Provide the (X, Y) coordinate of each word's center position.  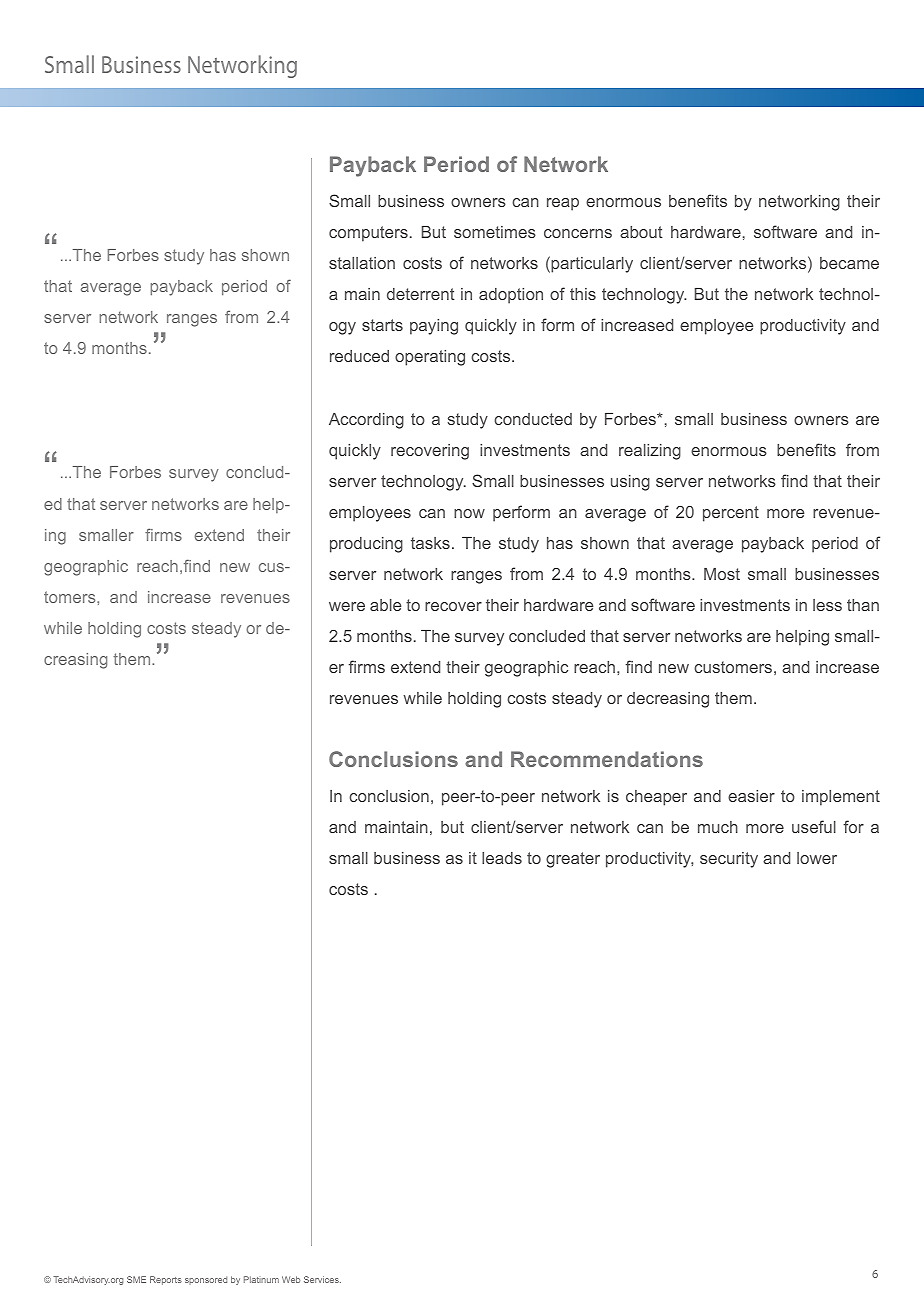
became (849, 263)
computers (368, 234)
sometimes (495, 232)
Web (291, 1279)
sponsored (206, 1280)
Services (322, 1279)
